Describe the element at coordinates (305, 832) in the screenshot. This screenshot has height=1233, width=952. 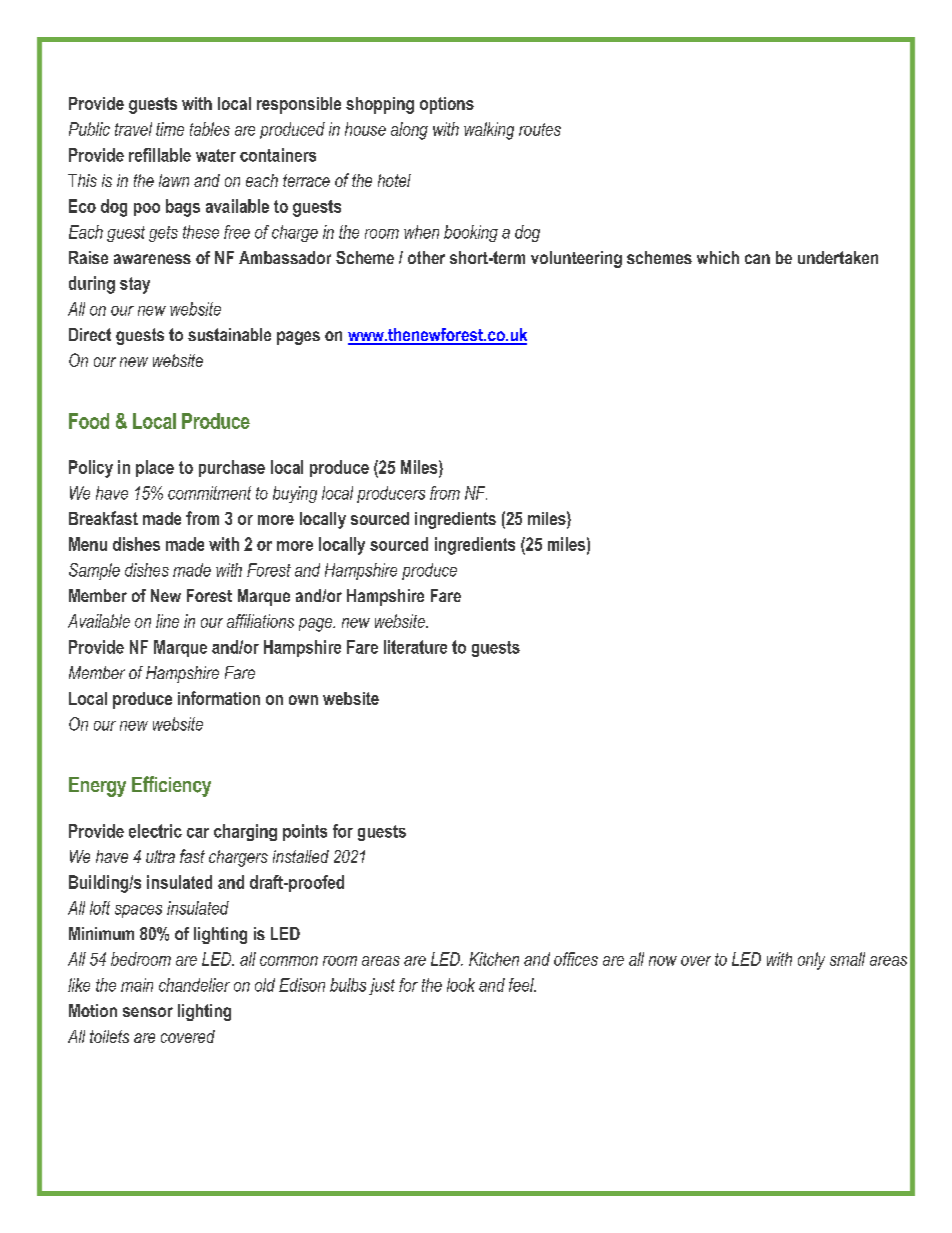
I see `points` at that location.
